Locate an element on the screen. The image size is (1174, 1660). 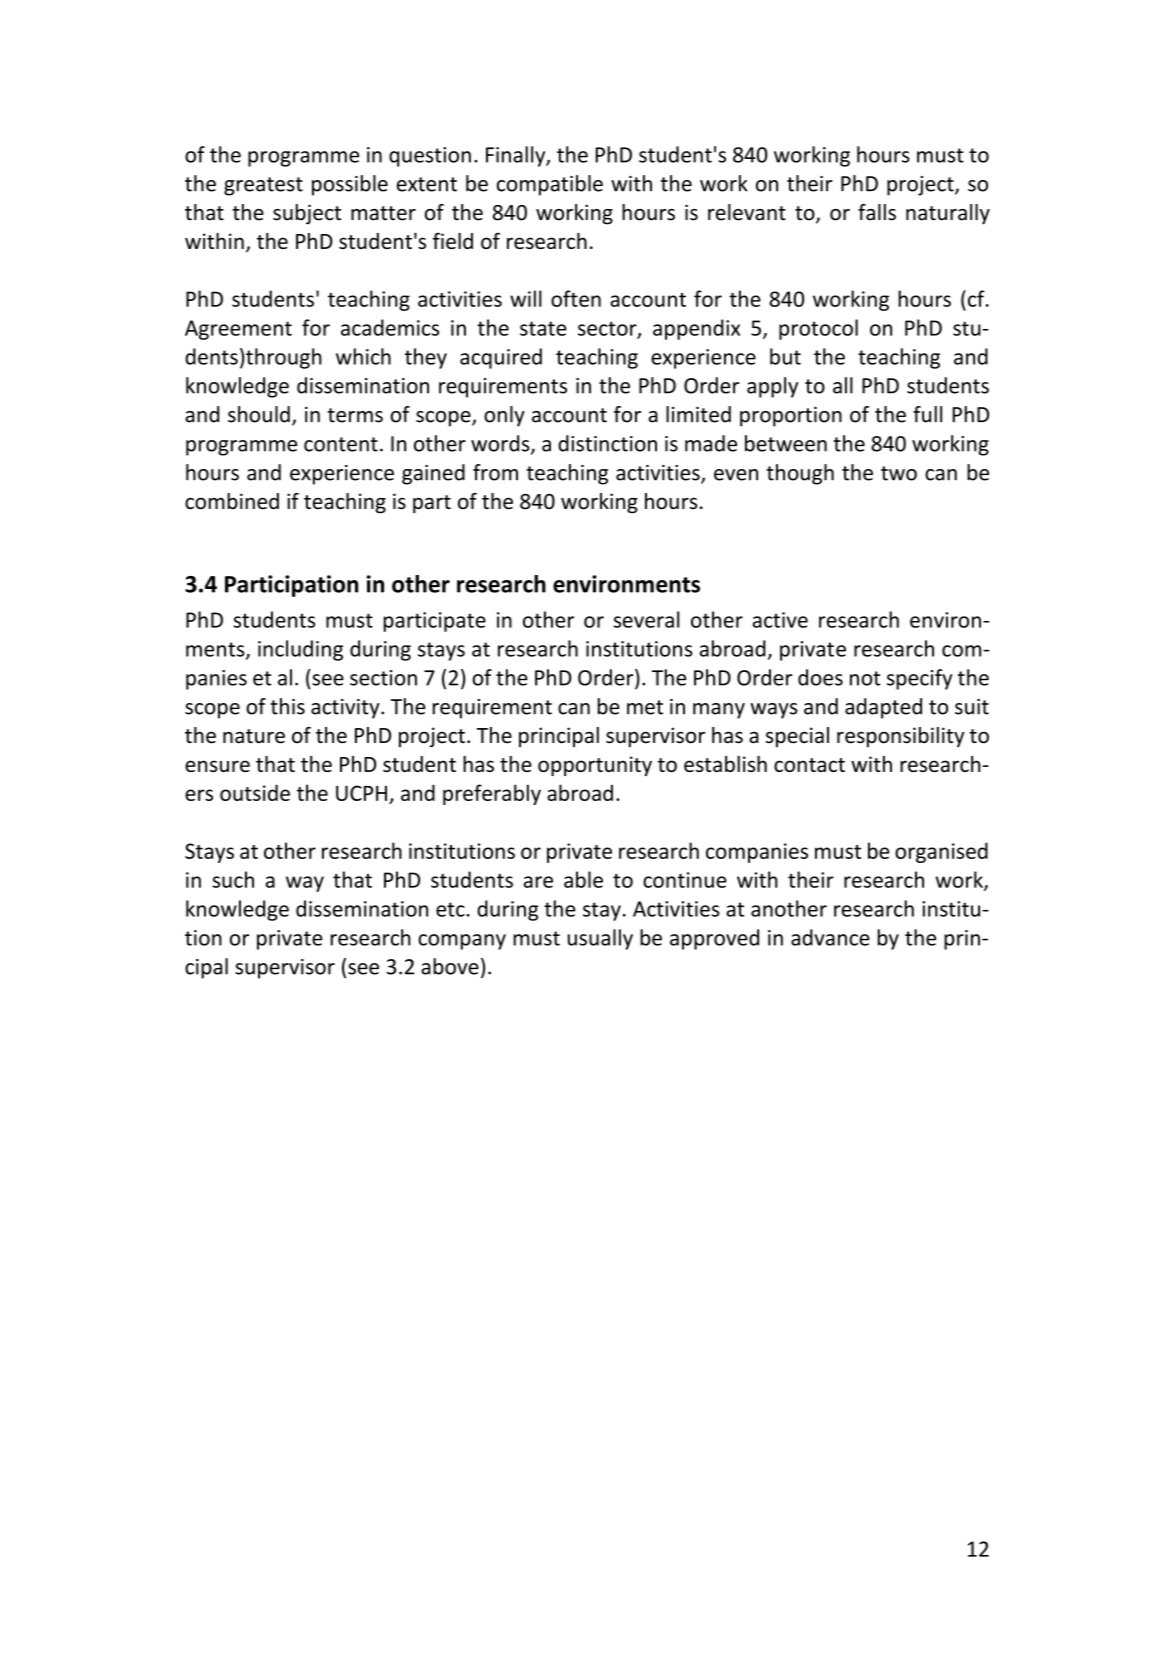
compatible is located at coordinates (550, 185).
